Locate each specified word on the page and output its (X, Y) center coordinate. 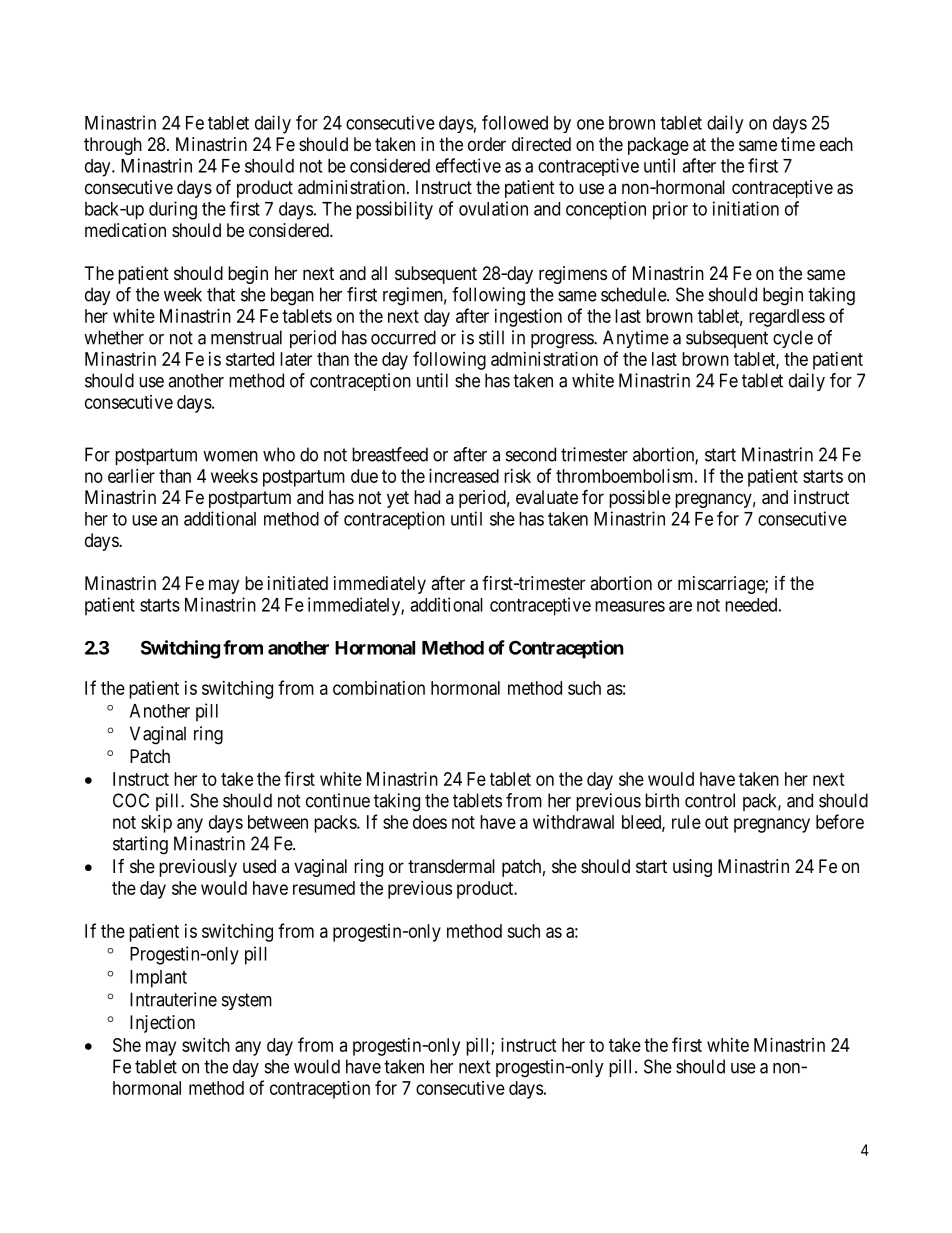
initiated (298, 583)
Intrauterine (173, 999)
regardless (787, 318)
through (113, 146)
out (717, 822)
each (836, 144)
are (680, 606)
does (430, 822)
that (221, 294)
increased (464, 476)
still (491, 337)
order (487, 144)
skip (156, 824)
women (230, 456)
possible (640, 499)
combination (379, 688)
